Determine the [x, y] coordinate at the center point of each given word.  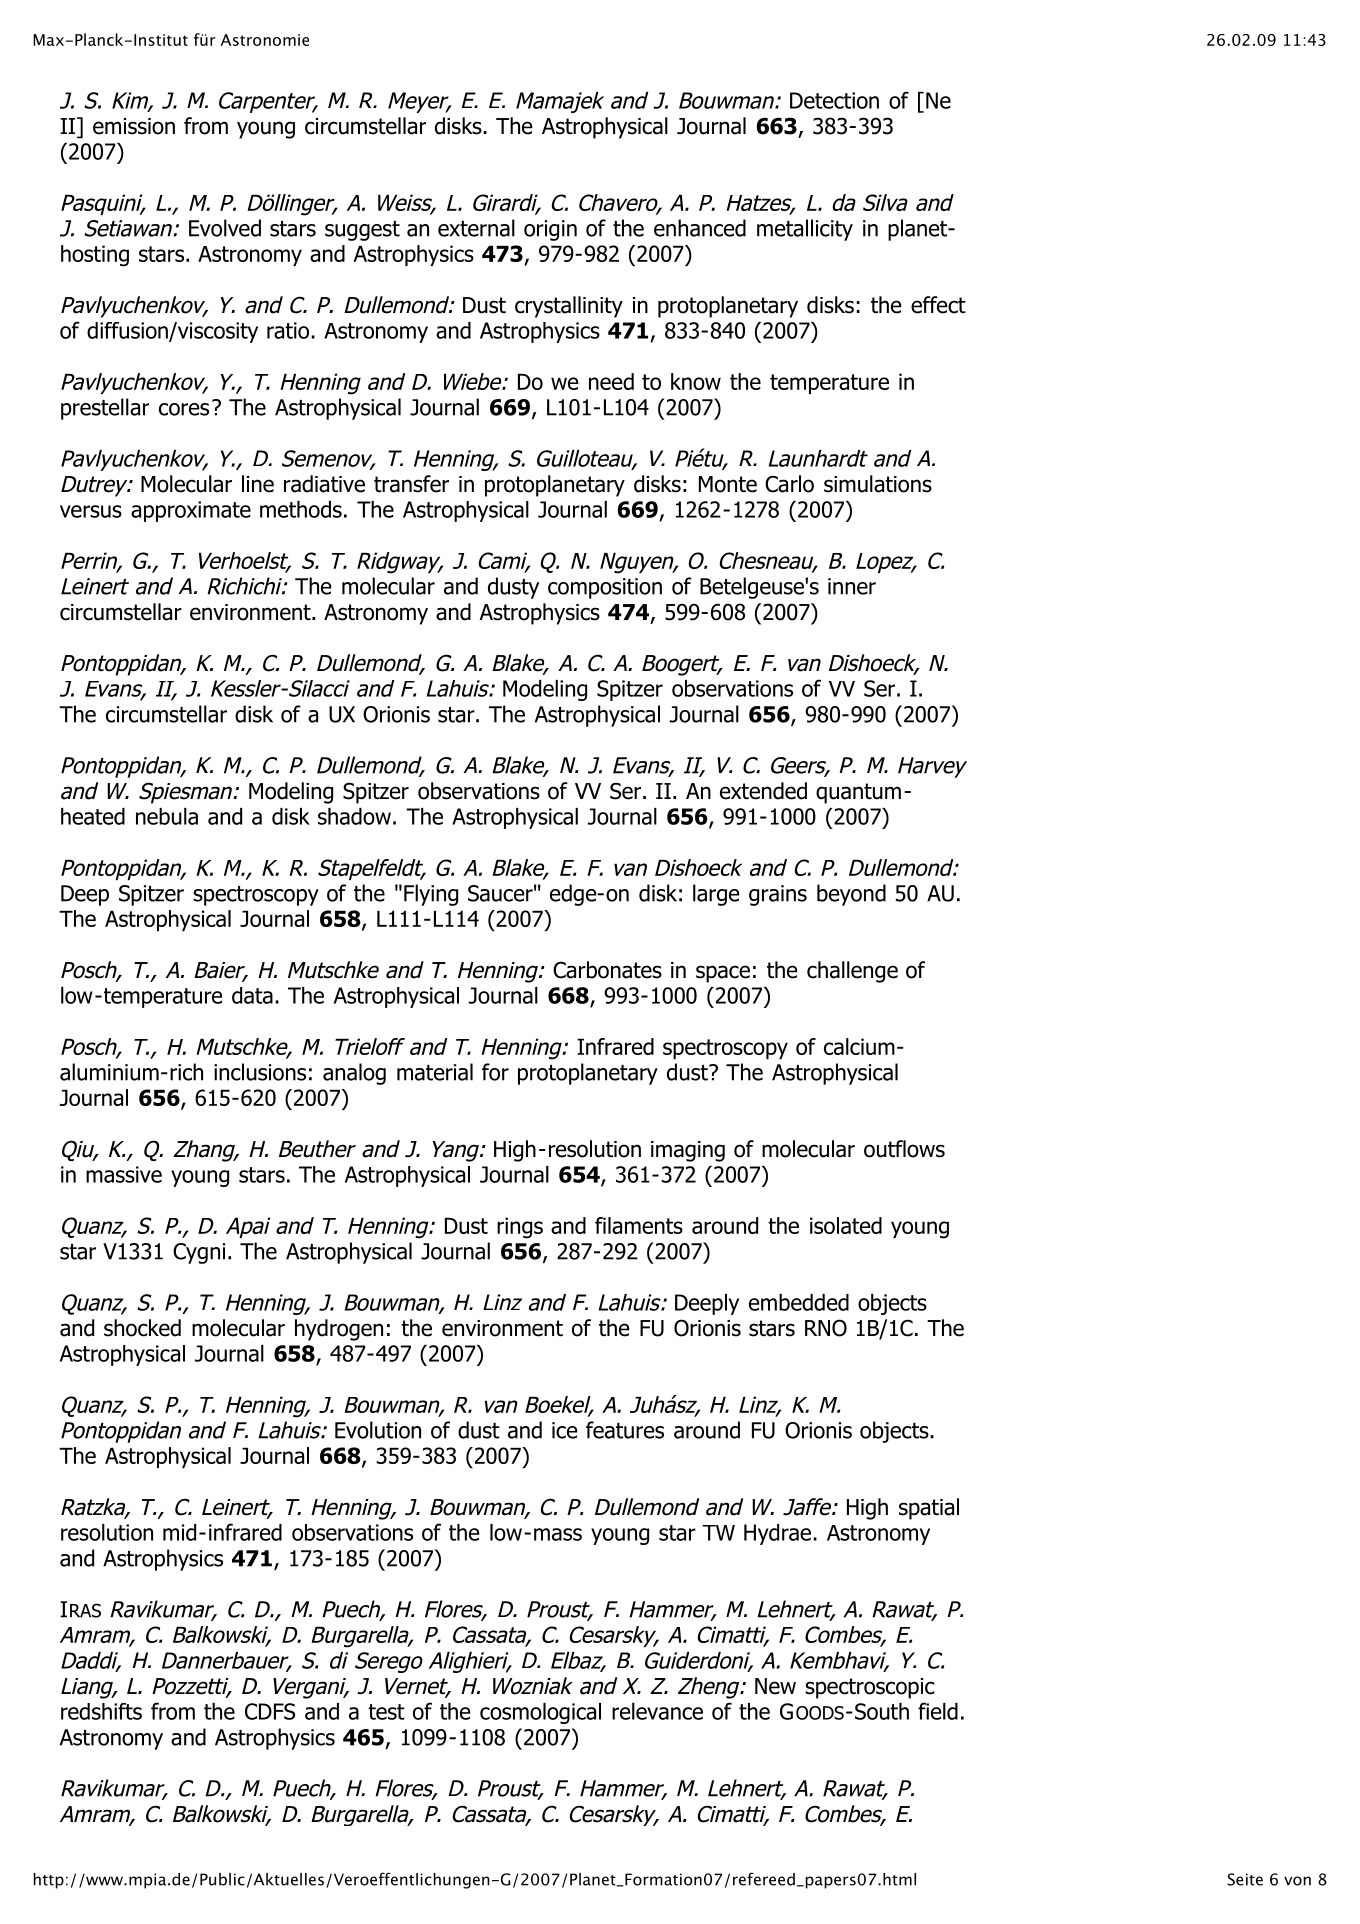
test [386, 1712]
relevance [657, 1711]
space [723, 974]
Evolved [225, 228]
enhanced [700, 228]
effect [938, 305]
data [252, 995]
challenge [852, 972]
